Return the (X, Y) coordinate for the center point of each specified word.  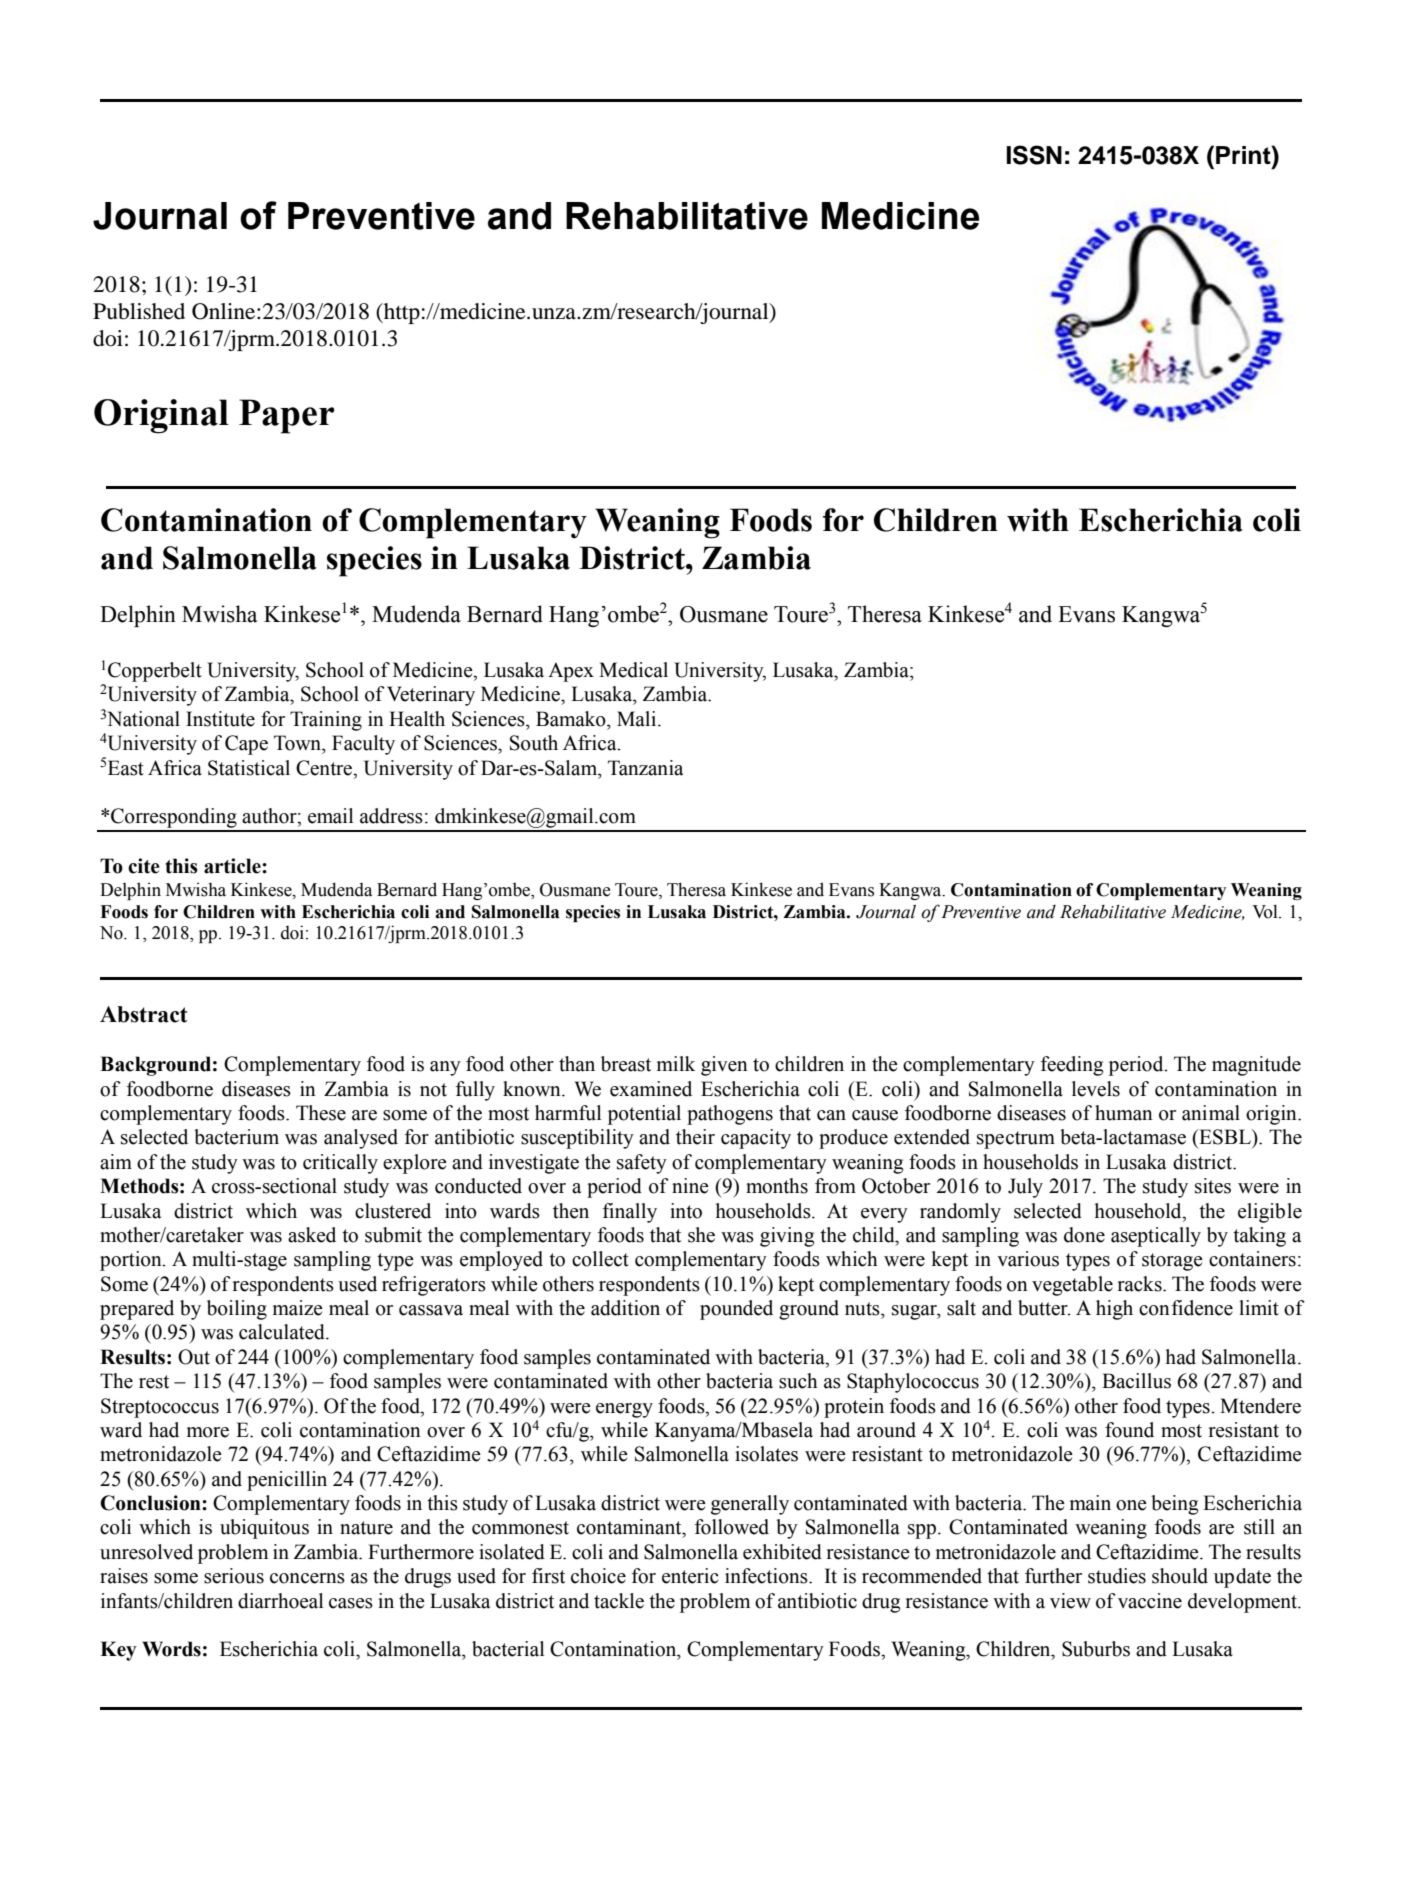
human (1124, 1113)
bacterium (236, 1137)
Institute (220, 719)
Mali (638, 719)
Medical (633, 670)
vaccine (1150, 1601)
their (695, 1137)
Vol (1266, 911)
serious (234, 1576)
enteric (690, 1576)
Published (139, 311)
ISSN (1034, 155)
